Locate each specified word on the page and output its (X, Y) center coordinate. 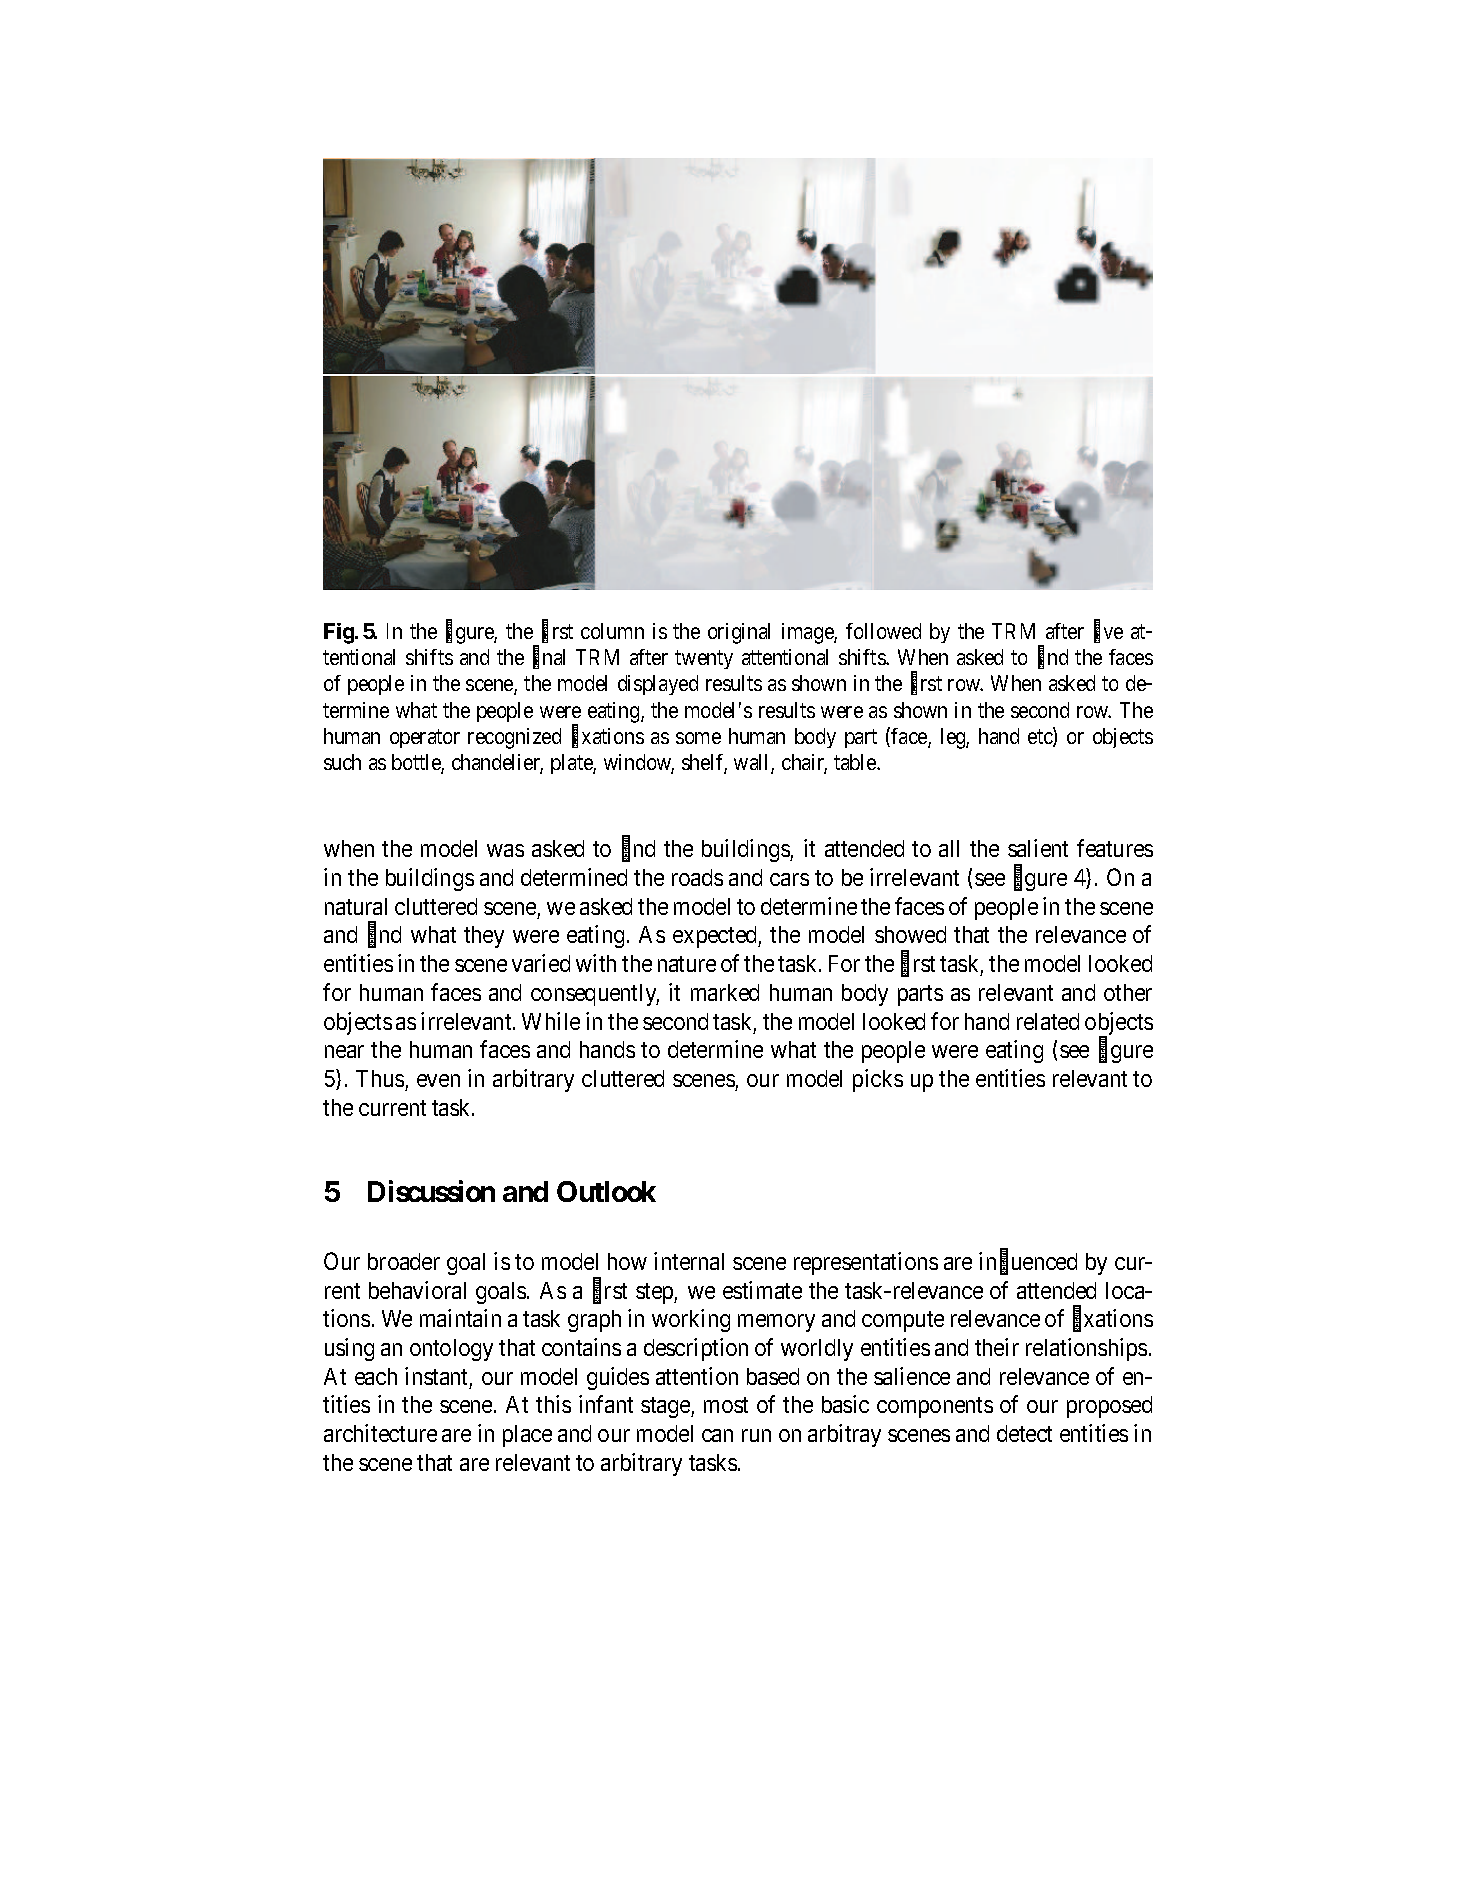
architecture (380, 1433)
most (726, 1405)
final (549, 658)
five (1108, 632)
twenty (704, 660)
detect (1024, 1433)
